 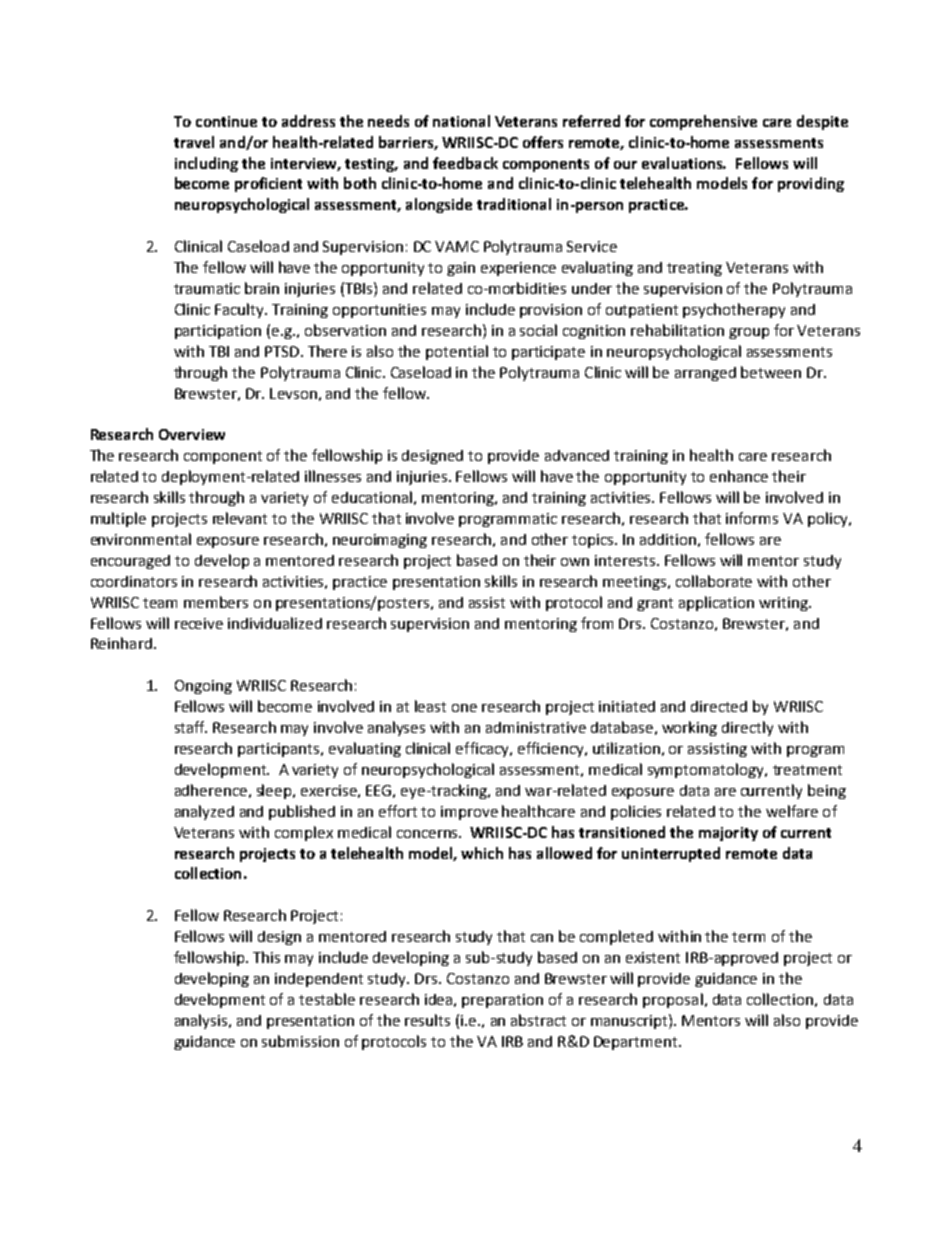 I want to click on feedback, so click(x=465, y=163).
